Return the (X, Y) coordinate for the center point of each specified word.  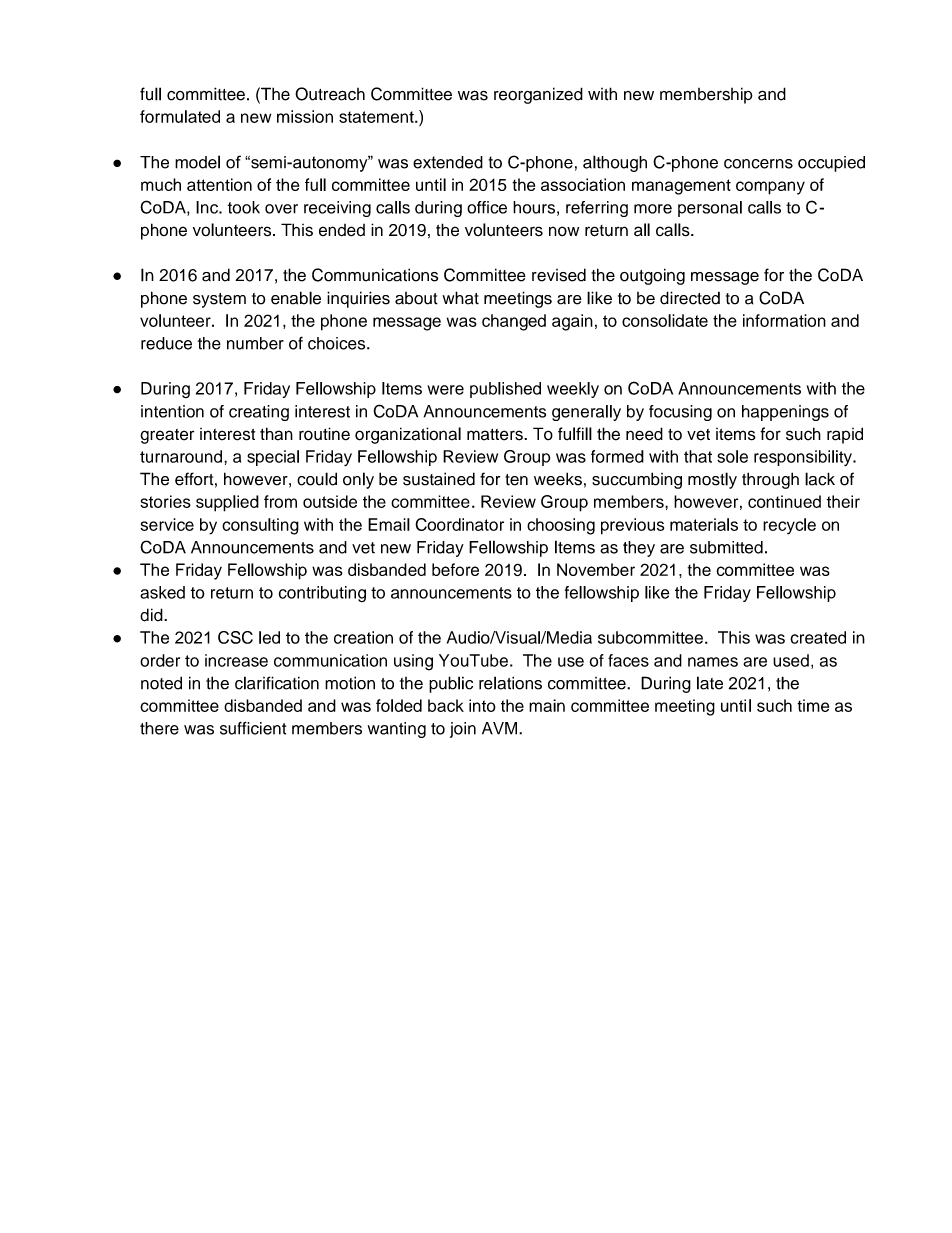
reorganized (538, 95)
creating (259, 413)
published (505, 390)
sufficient (253, 728)
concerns (758, 164)
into (482, 705)
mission (305, 116)
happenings (785, 413)
